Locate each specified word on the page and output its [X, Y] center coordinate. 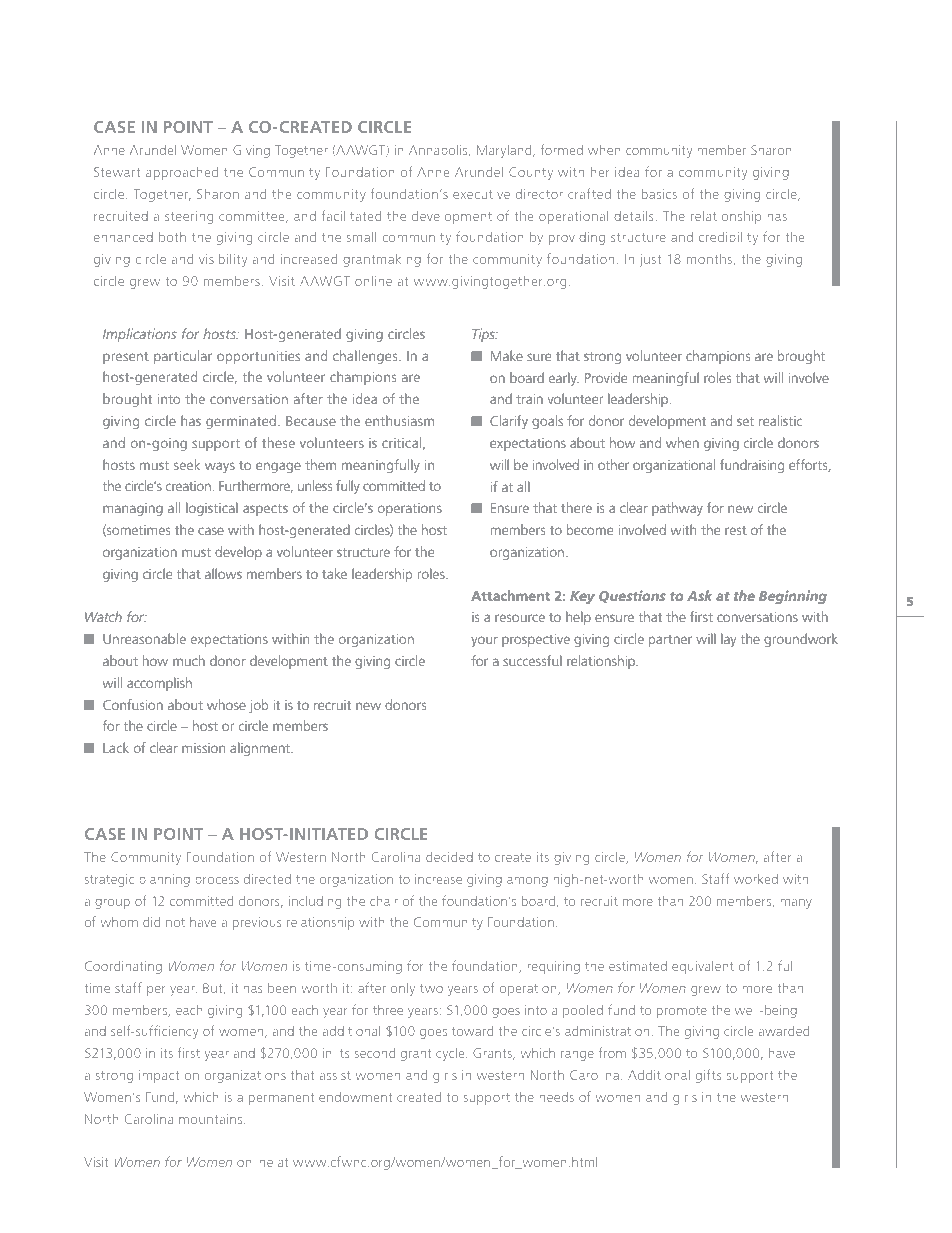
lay [728, 640]
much [189, 660]
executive [481, 194]
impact [159, 1076]
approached [182, 173]
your [484, 641]
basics [659, 194]
